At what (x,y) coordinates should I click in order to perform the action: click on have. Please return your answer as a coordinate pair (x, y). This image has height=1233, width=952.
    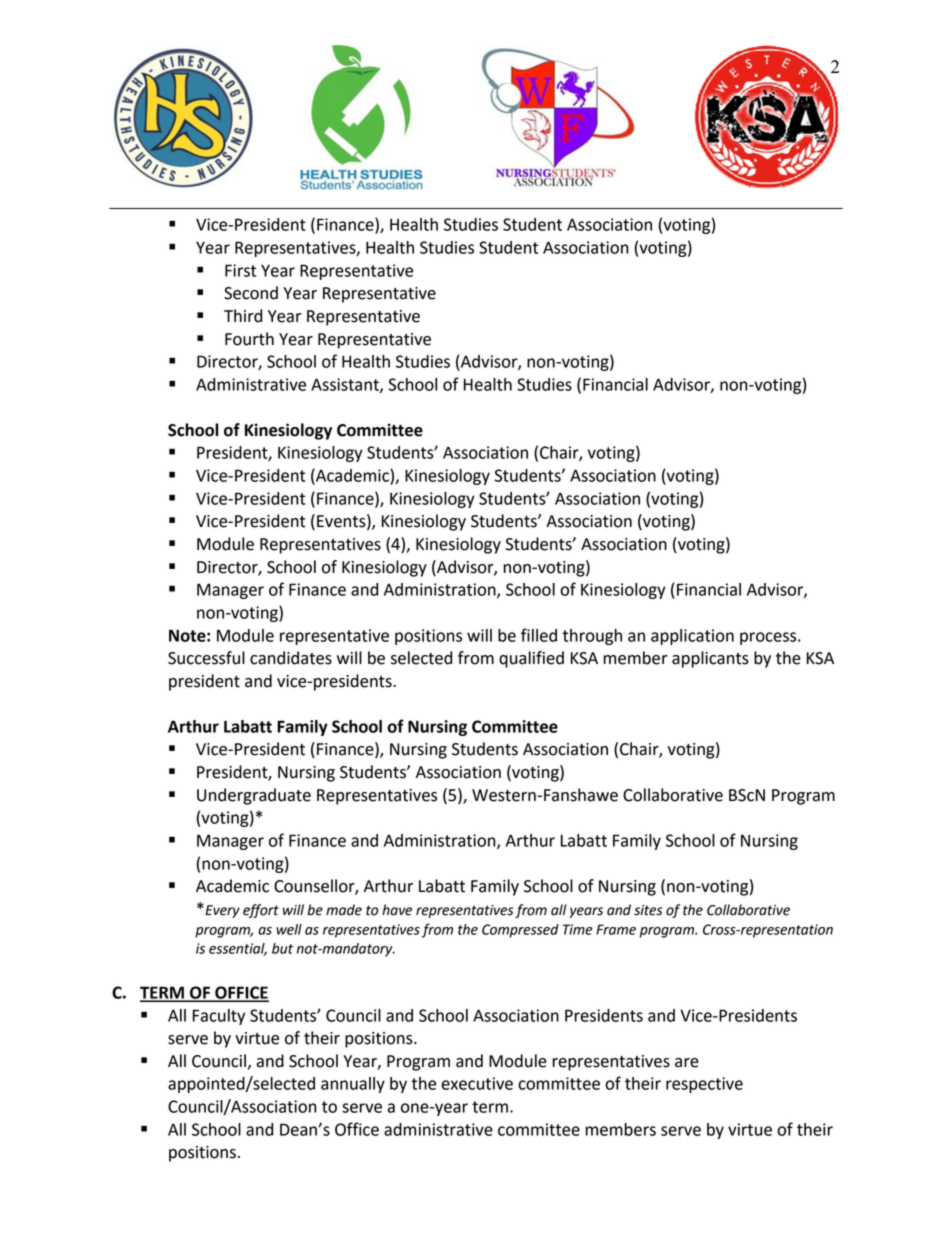
    Looking at the image, I should click on (397, 910).
